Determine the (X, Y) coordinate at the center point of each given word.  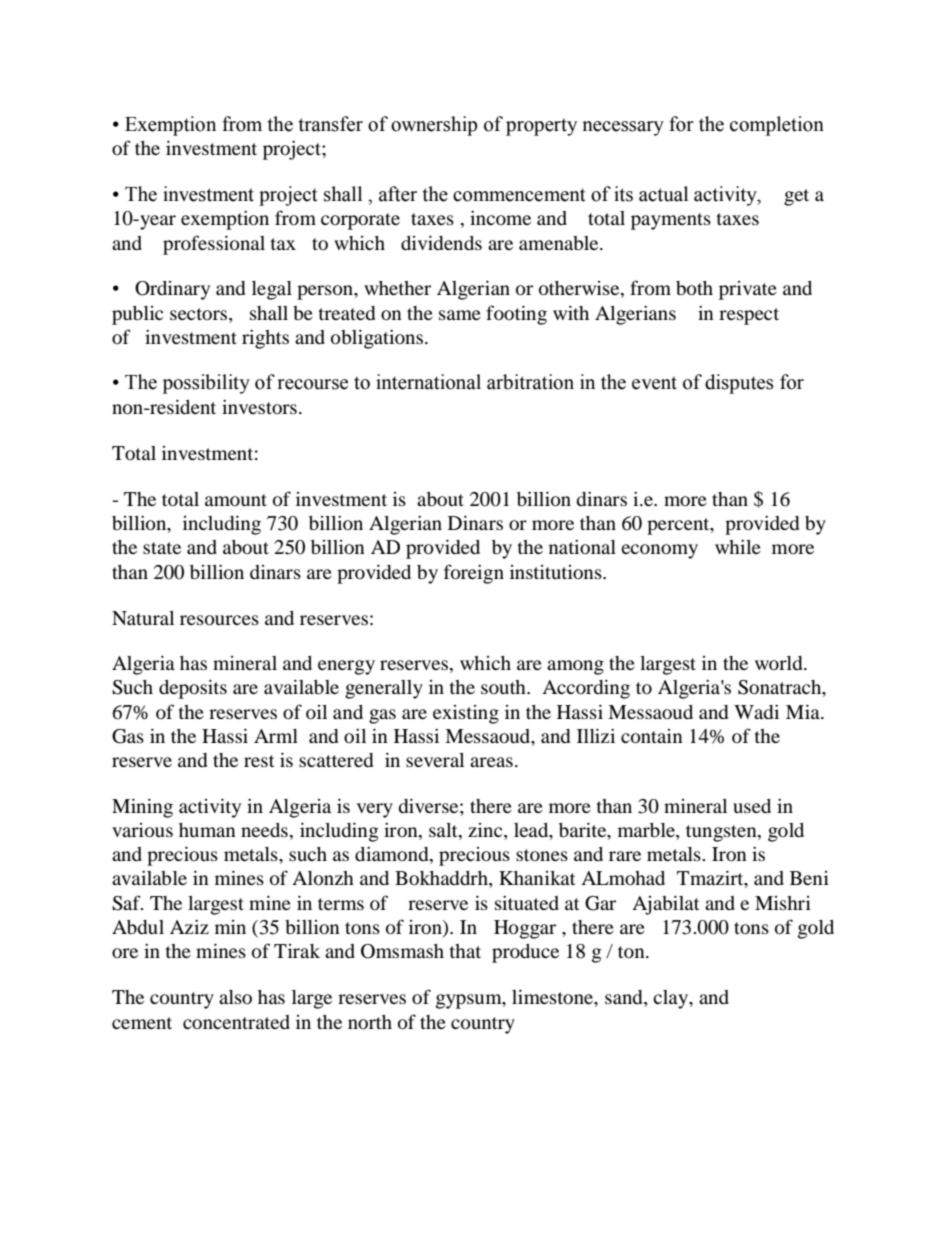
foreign (474, 574)
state (162, 548)
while (738, 547)
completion (777, 126)
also (235, 997)
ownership (434, 126)
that (465, 951)
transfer (331, 124)
